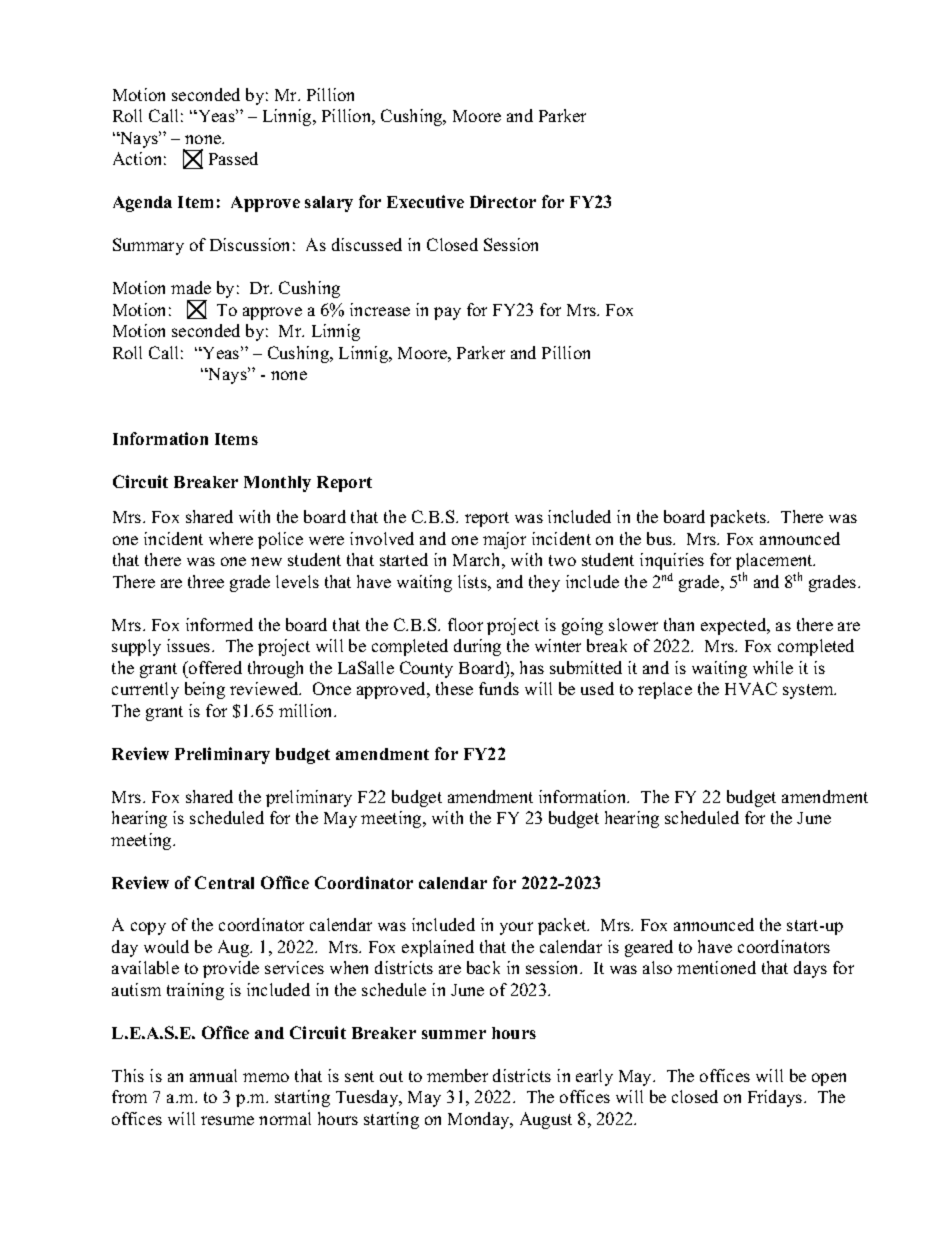  What do you see at coordinates (735, 626) in the screenshot?
I see `expected` at bounding box center [735, 626].
